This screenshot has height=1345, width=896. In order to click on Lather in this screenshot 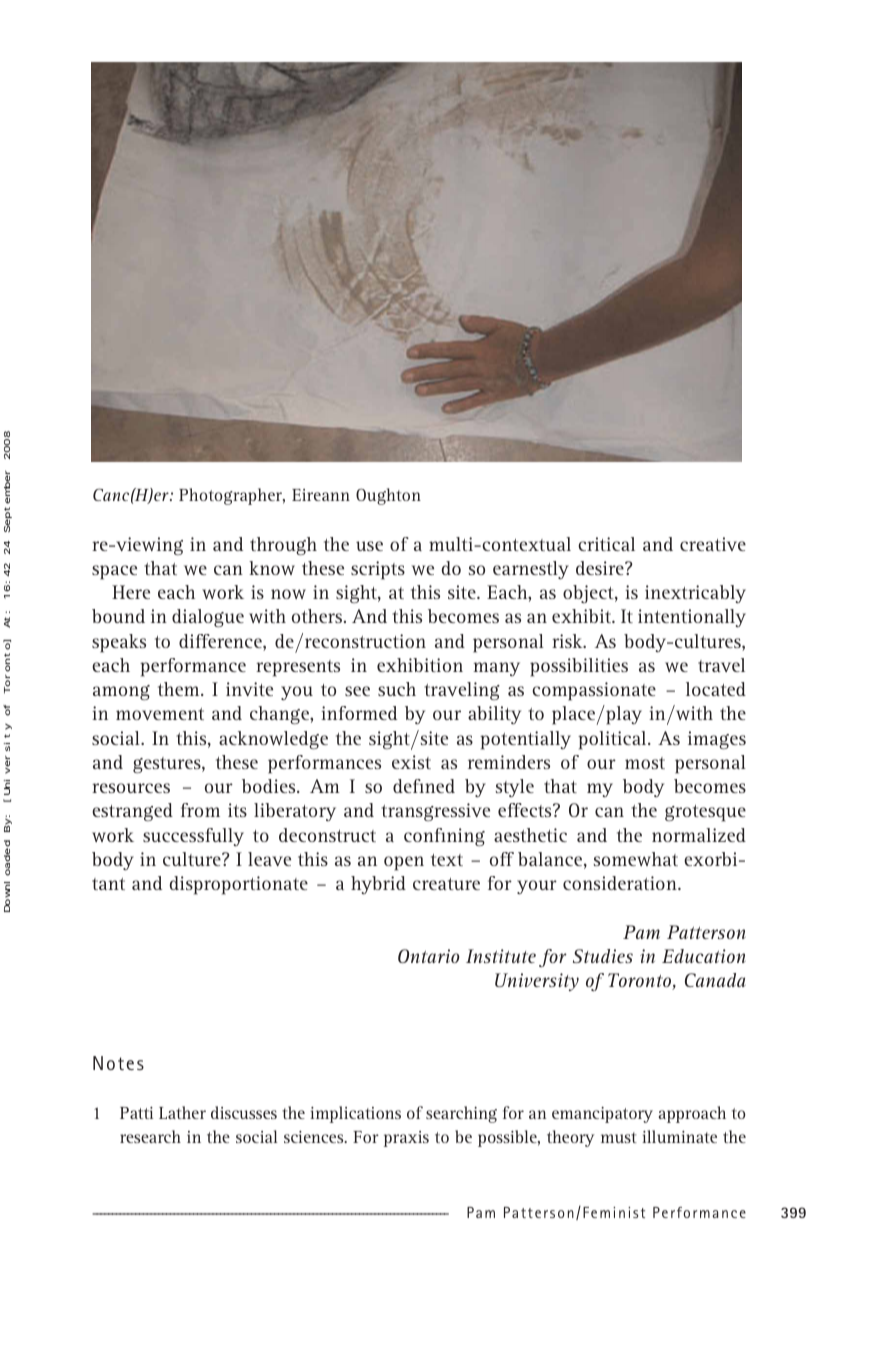, I will do `click(182, 1112)`.
